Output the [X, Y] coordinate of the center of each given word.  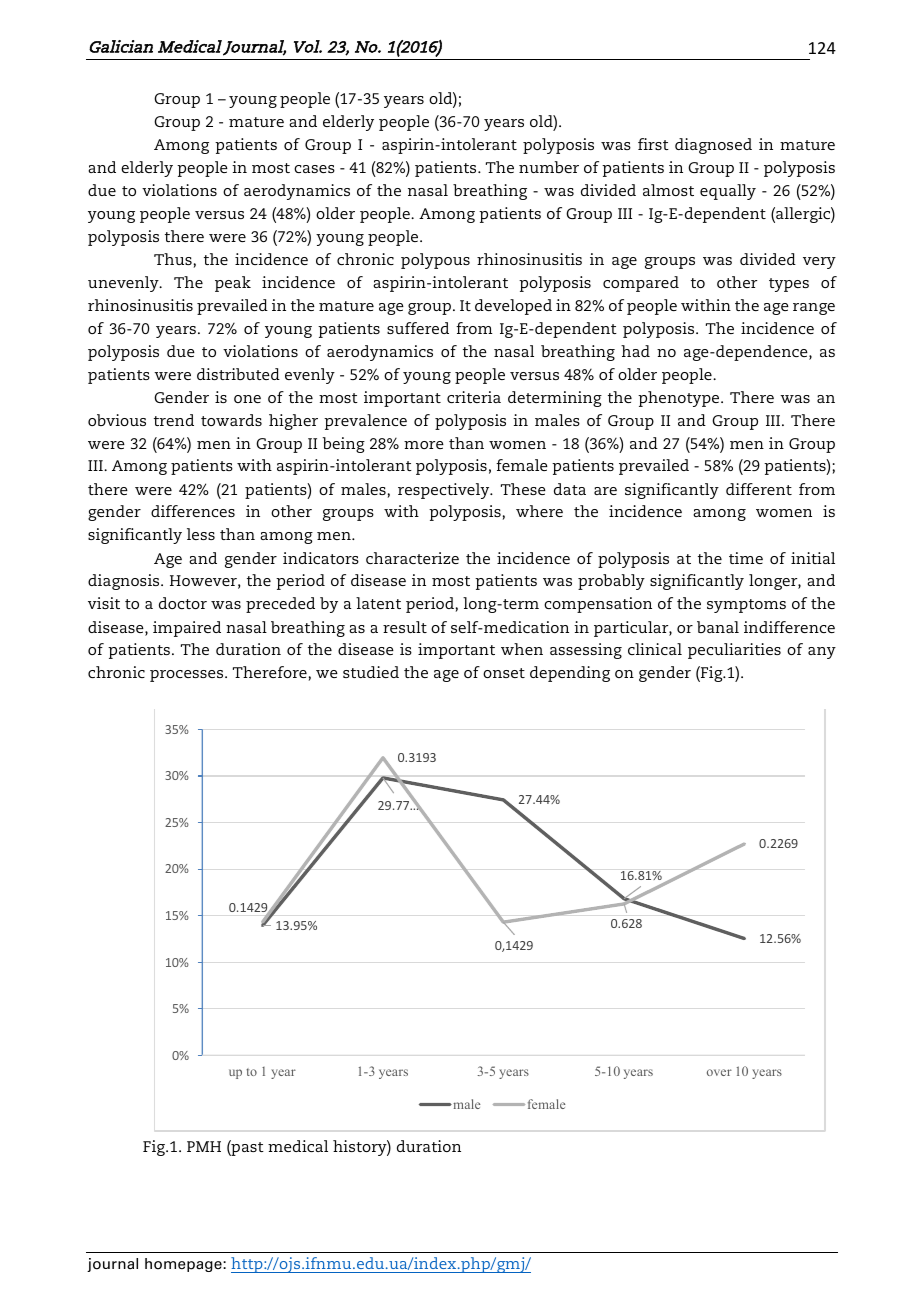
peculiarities [734, 651]
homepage [184, 1265]
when [522, 649]
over [719, 1072]
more [424, 445]
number [549, 167]
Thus [173, 259]
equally [728, 192]
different [759, 489]
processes [188, 676]
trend [174, 420]
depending [570, 674]
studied [371, 672]
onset [504, 673]
